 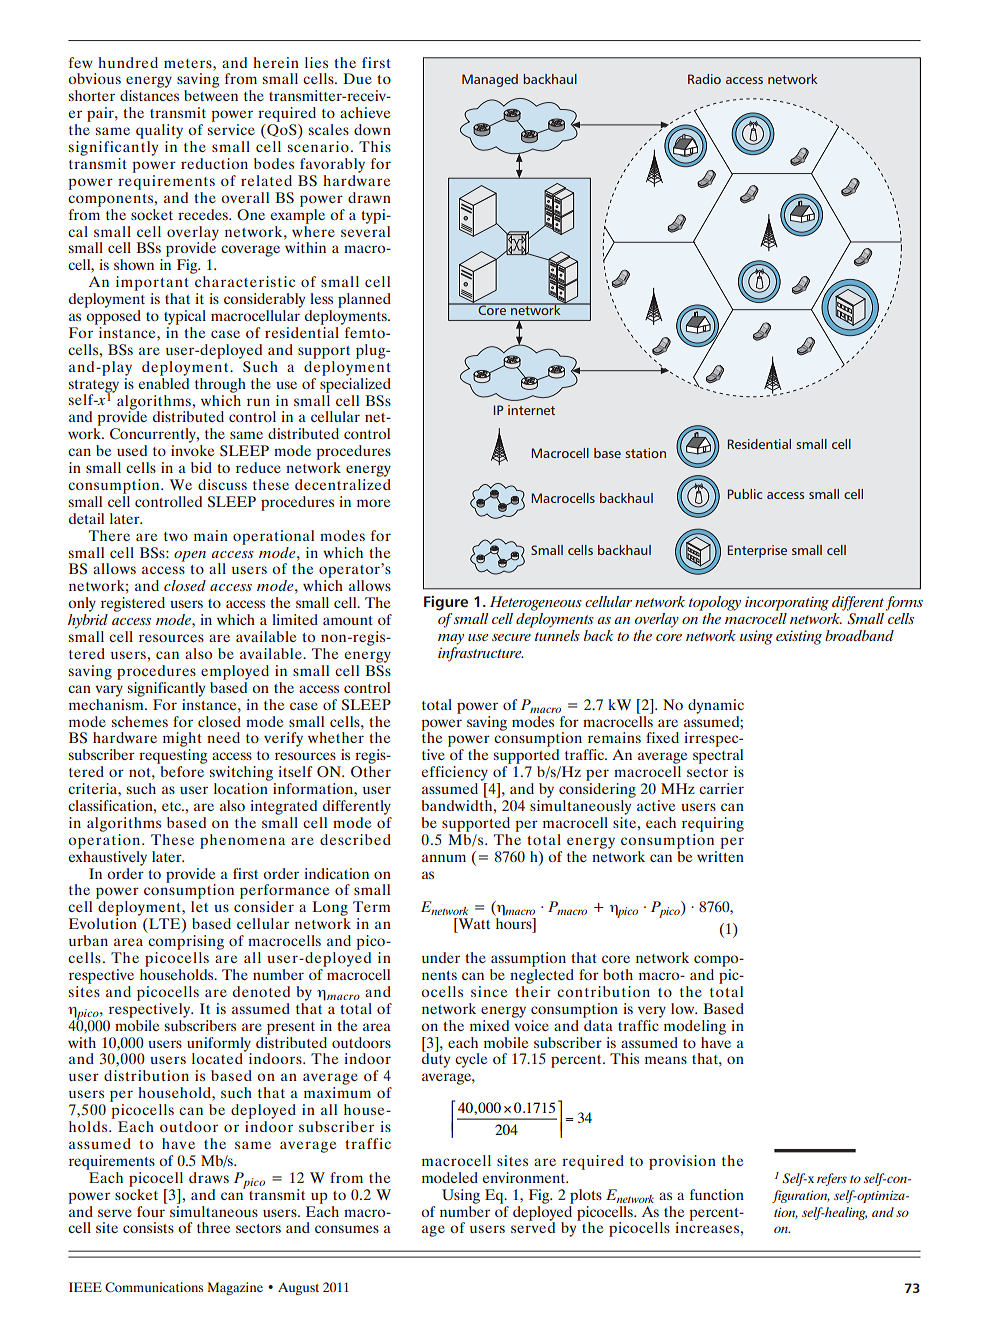 I want to click on Enterprise, so click(x=757, y=551).
